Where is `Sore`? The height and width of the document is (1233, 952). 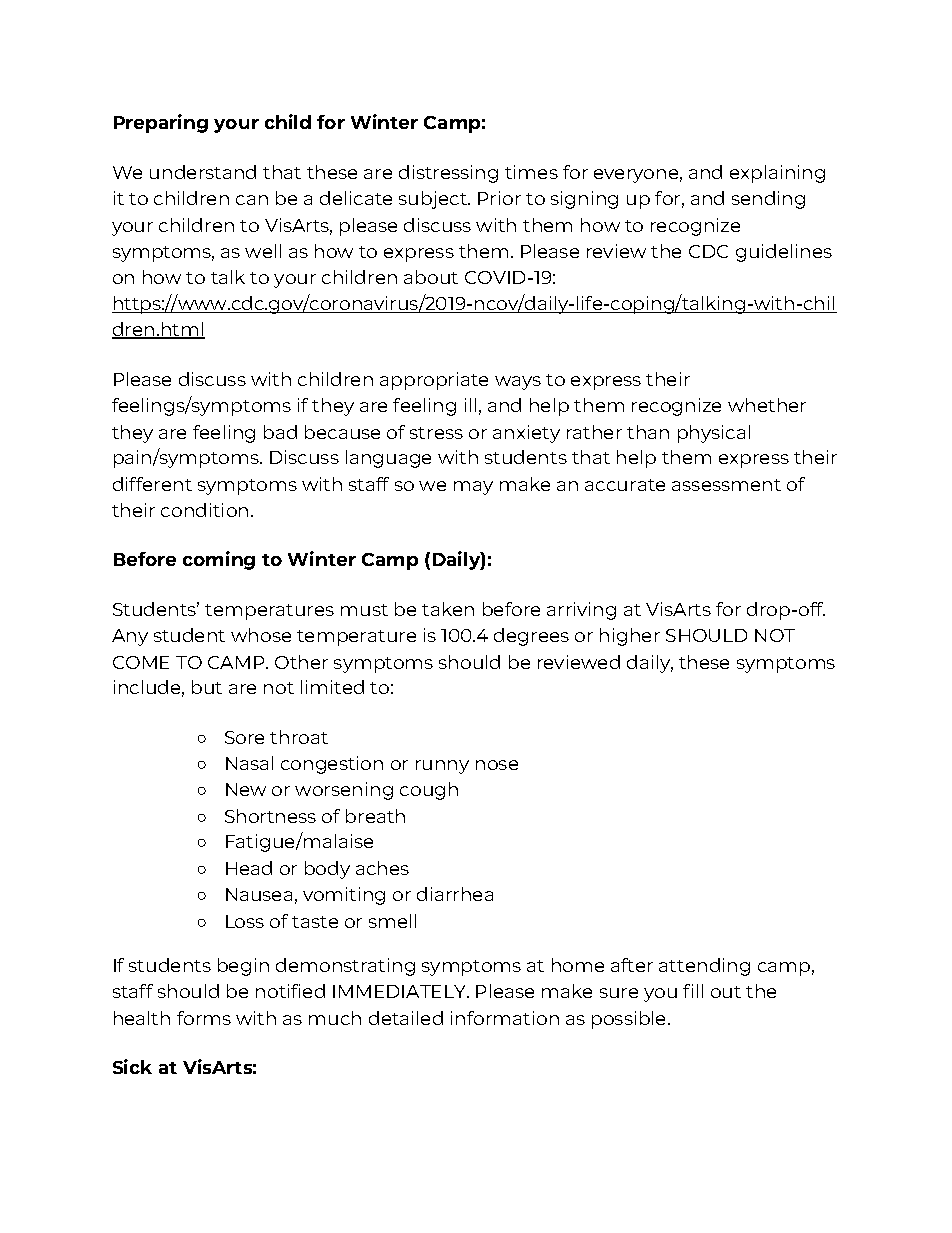
Sore is located at coordinates (244, 737).
